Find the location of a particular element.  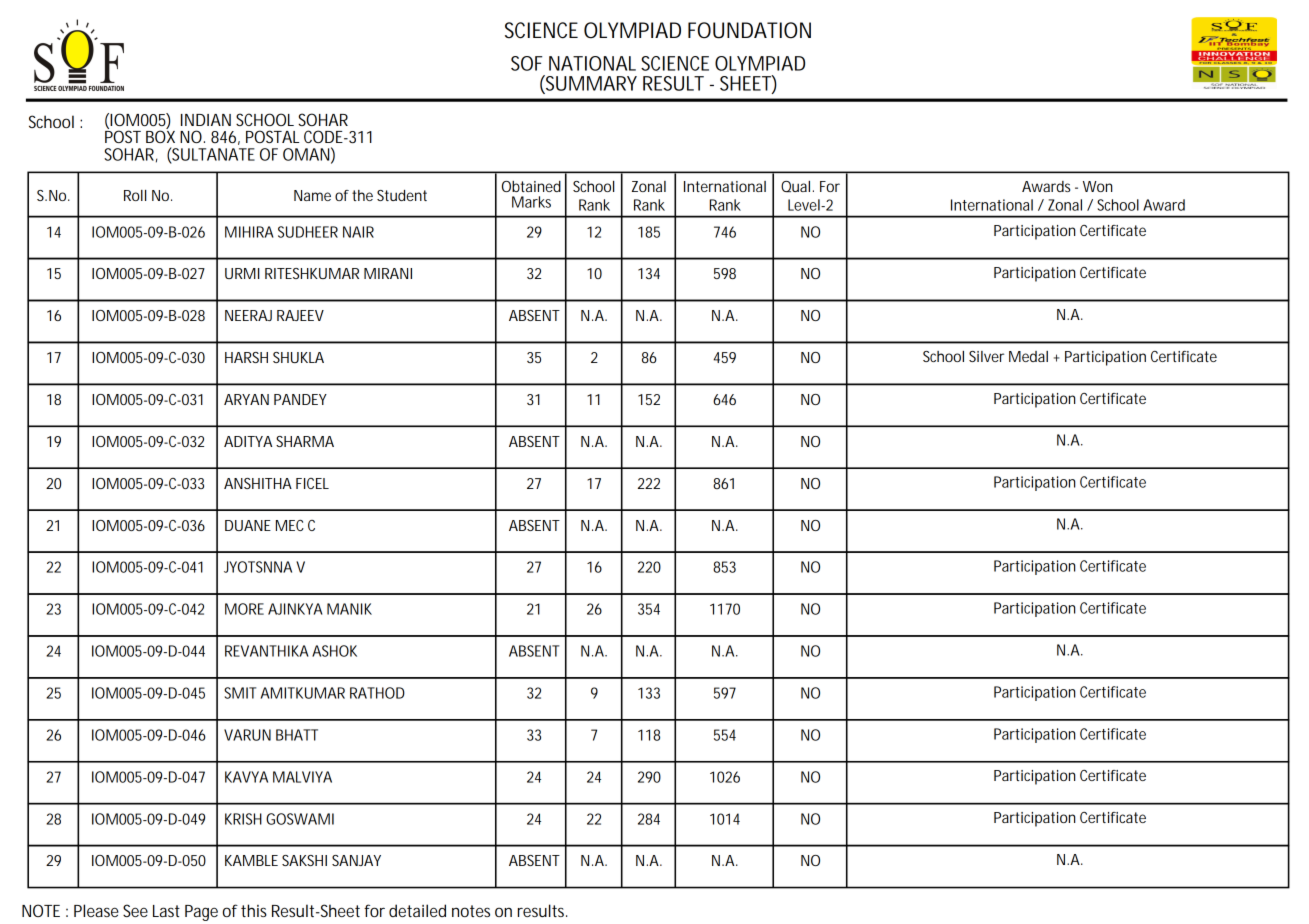

Silver is located at coordinates (986, 356).
